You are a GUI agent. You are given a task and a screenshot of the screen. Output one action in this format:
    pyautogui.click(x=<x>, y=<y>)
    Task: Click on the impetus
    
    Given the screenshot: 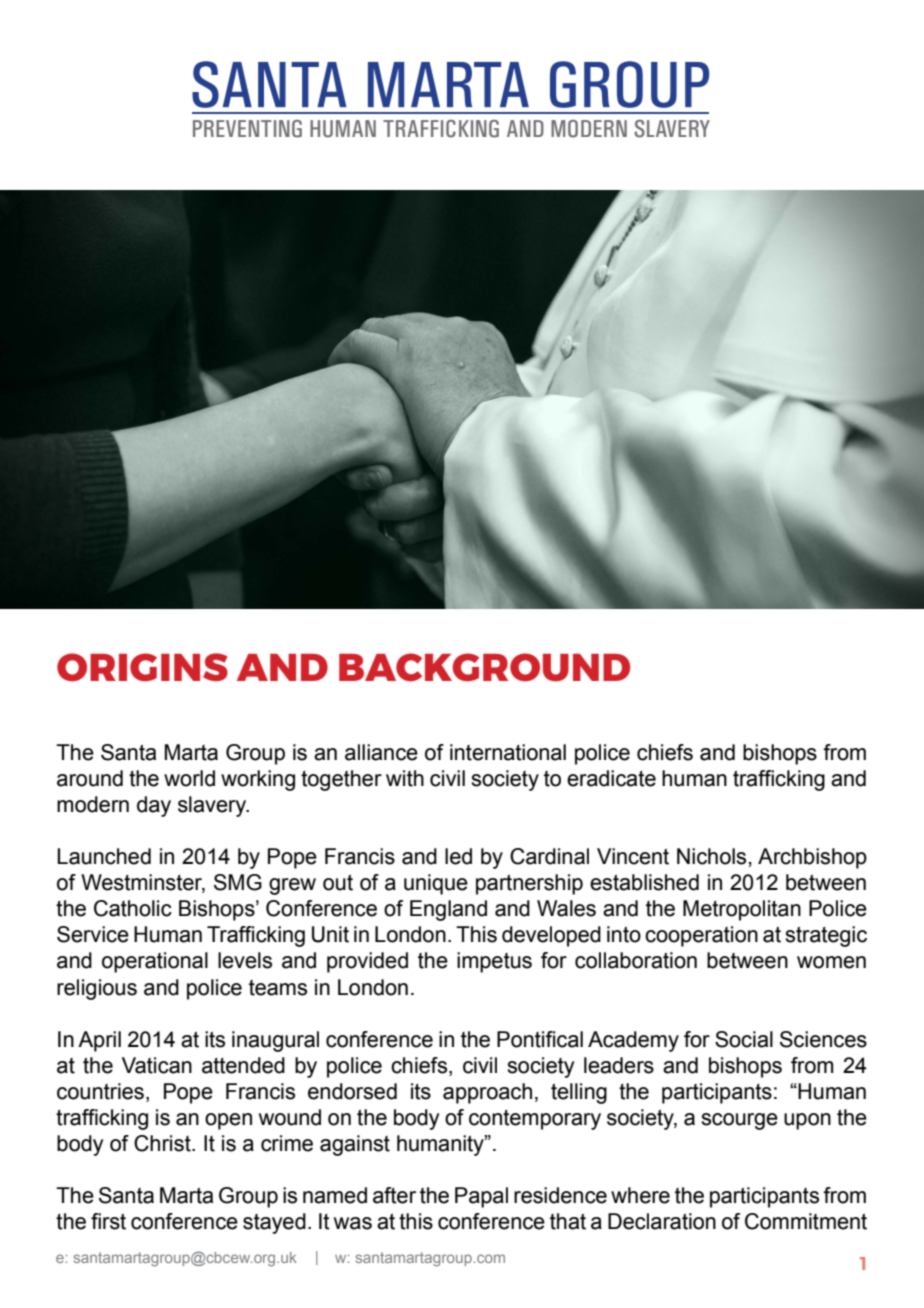 What is the action you would take?
    pyautogui.click(x=494, y=962)
